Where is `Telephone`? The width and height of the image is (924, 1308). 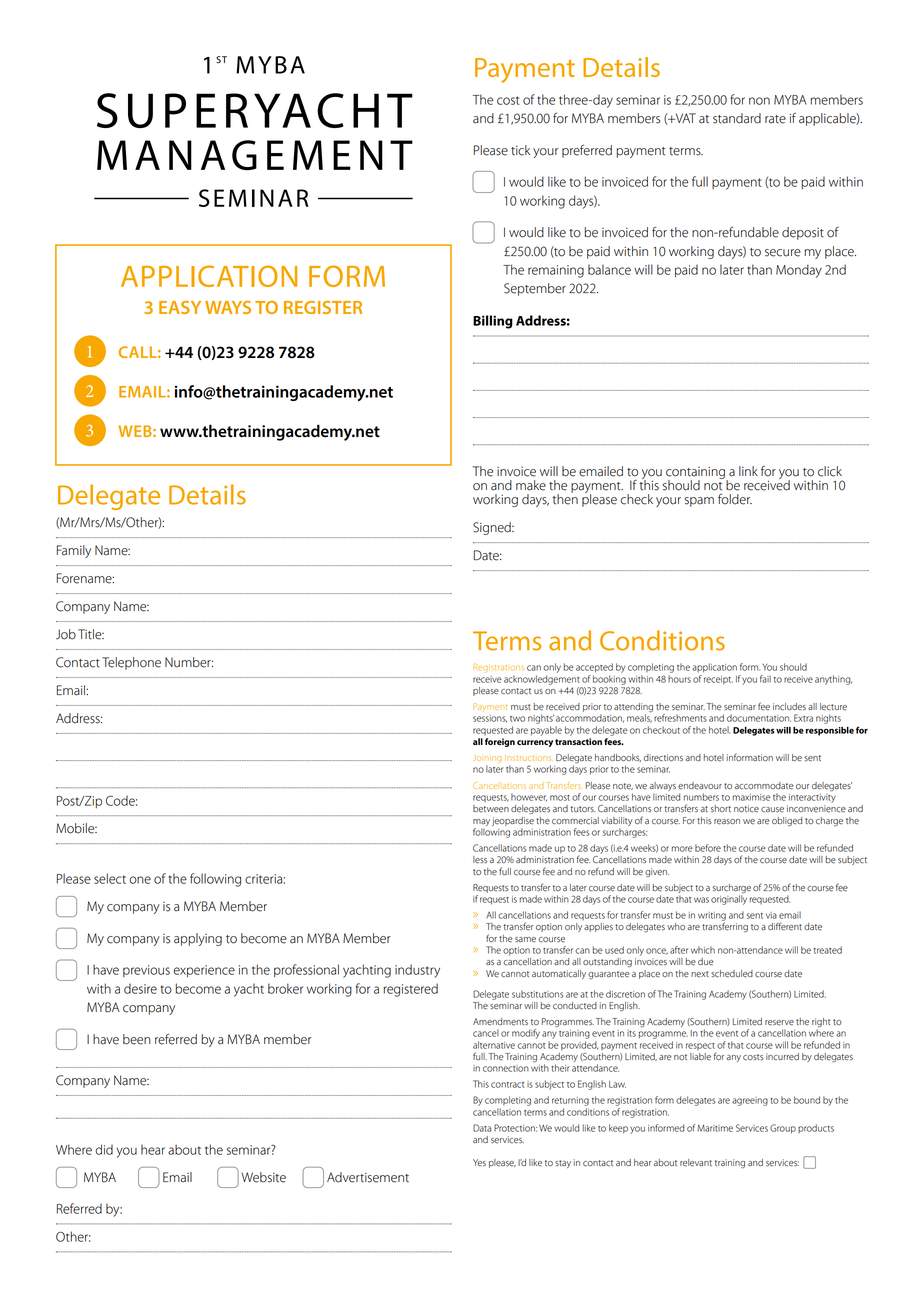 Telephone is located at coordinates (131, 663).
